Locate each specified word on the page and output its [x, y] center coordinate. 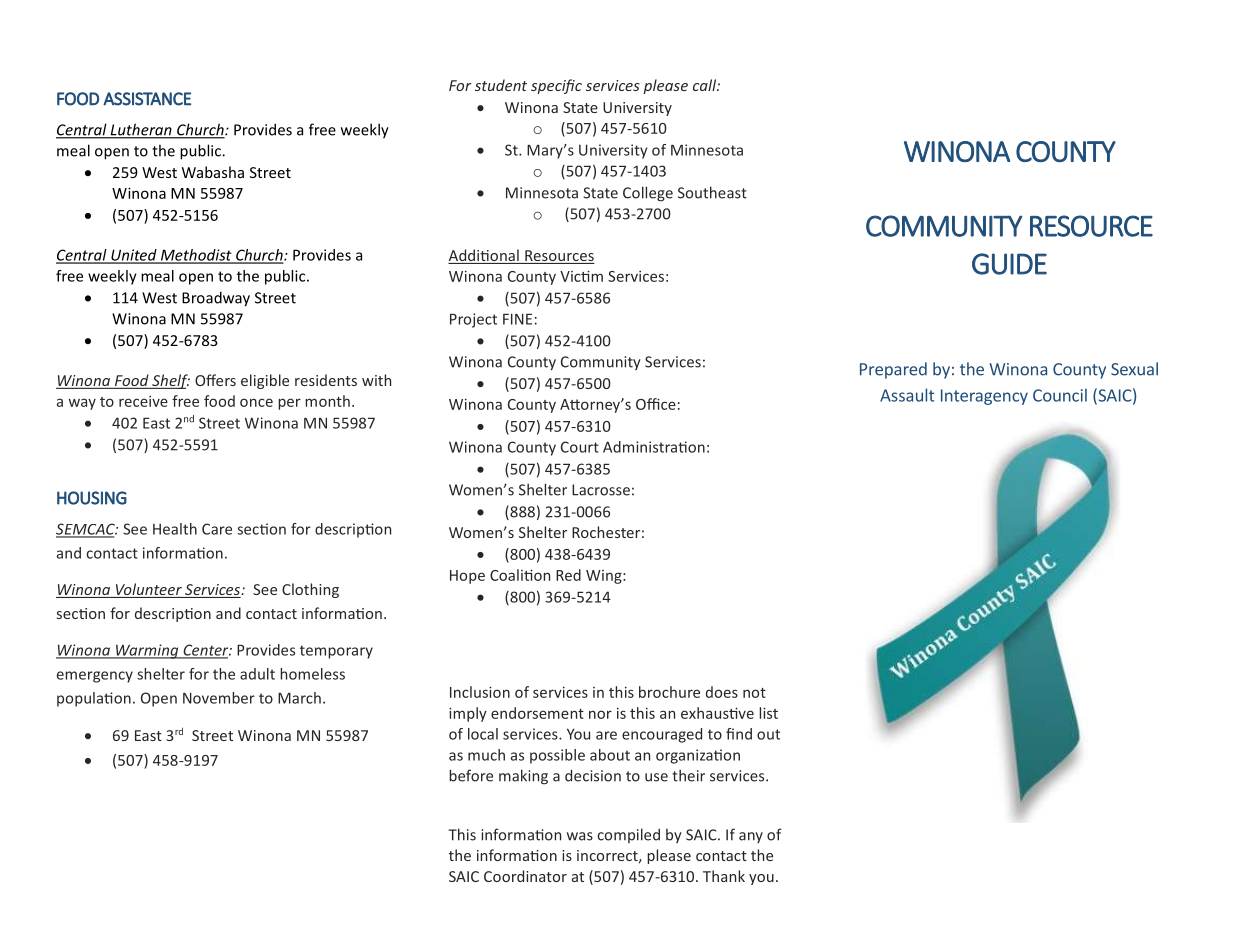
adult [257, 674]
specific [556, 86]
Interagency [984, 397]
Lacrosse [601, 490]
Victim [581, 276]
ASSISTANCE [147, 99]
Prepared [893, 370]
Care [217, 529]
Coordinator [525, 876]
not [754, 693]
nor [600, 714]
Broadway [216, 299]
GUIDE [1009, 264]
